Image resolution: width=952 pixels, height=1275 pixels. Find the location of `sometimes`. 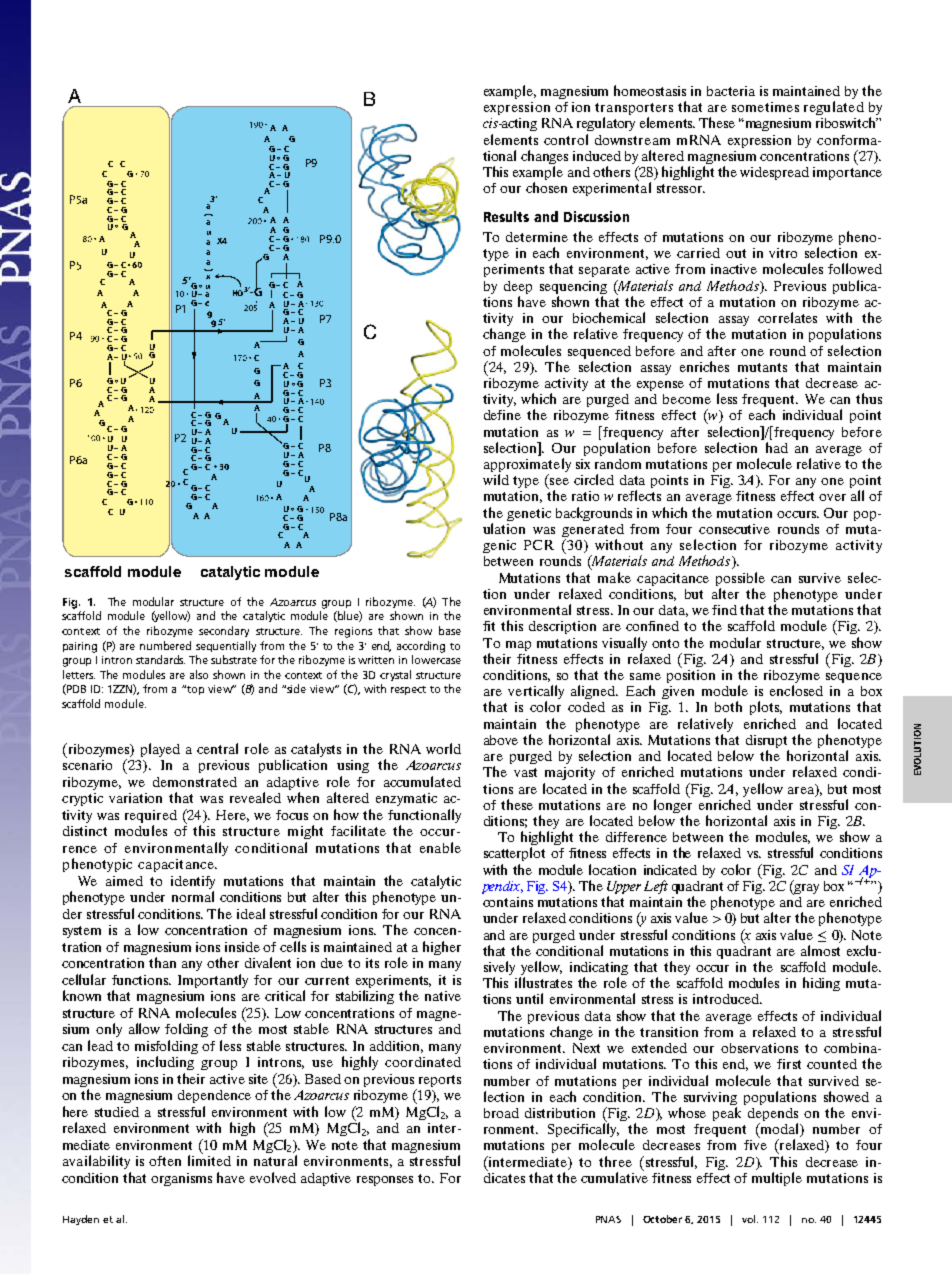

sometimes is located at coordinates (765, 107).
